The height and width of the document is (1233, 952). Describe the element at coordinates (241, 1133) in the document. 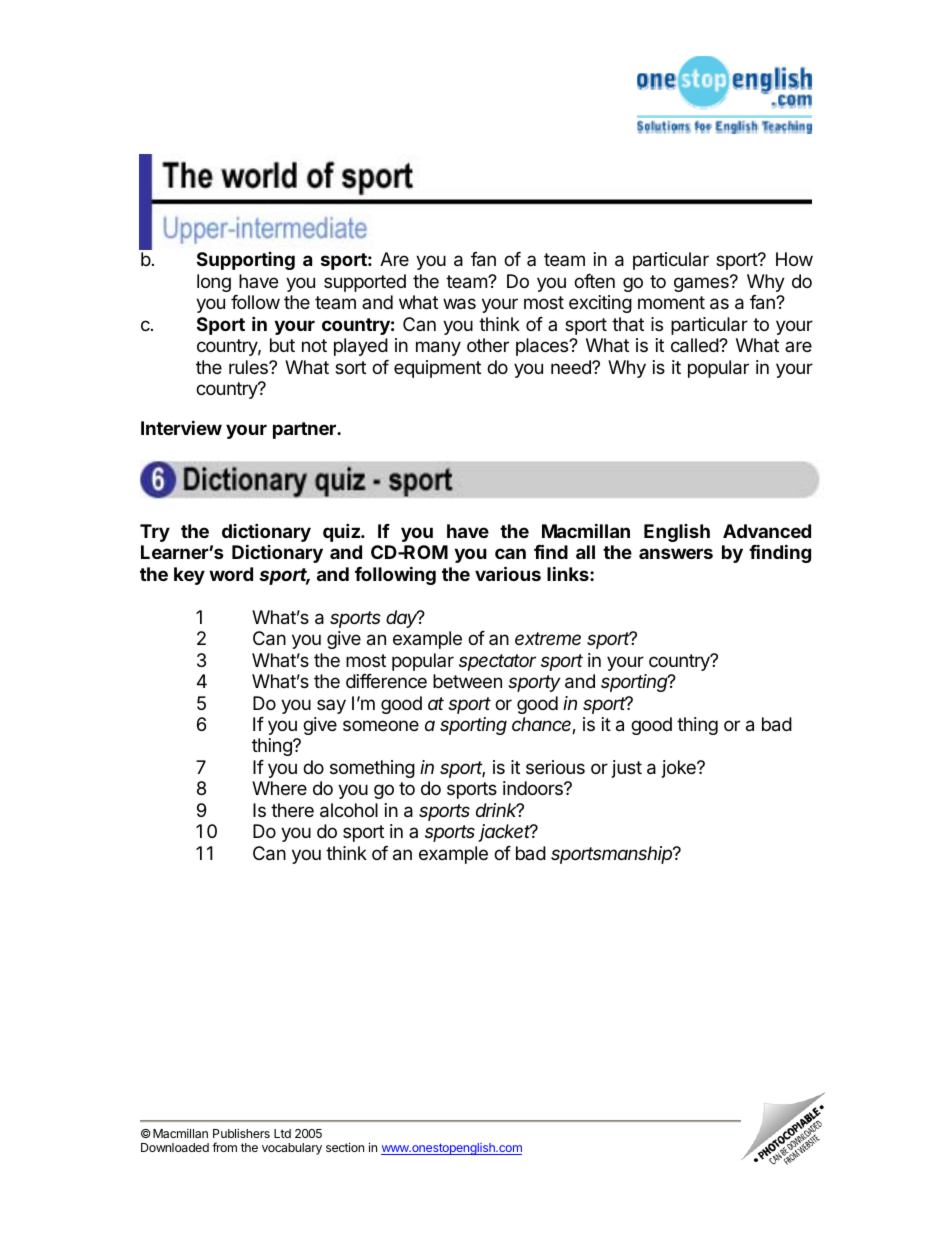

I see `Publishers` at that location.
